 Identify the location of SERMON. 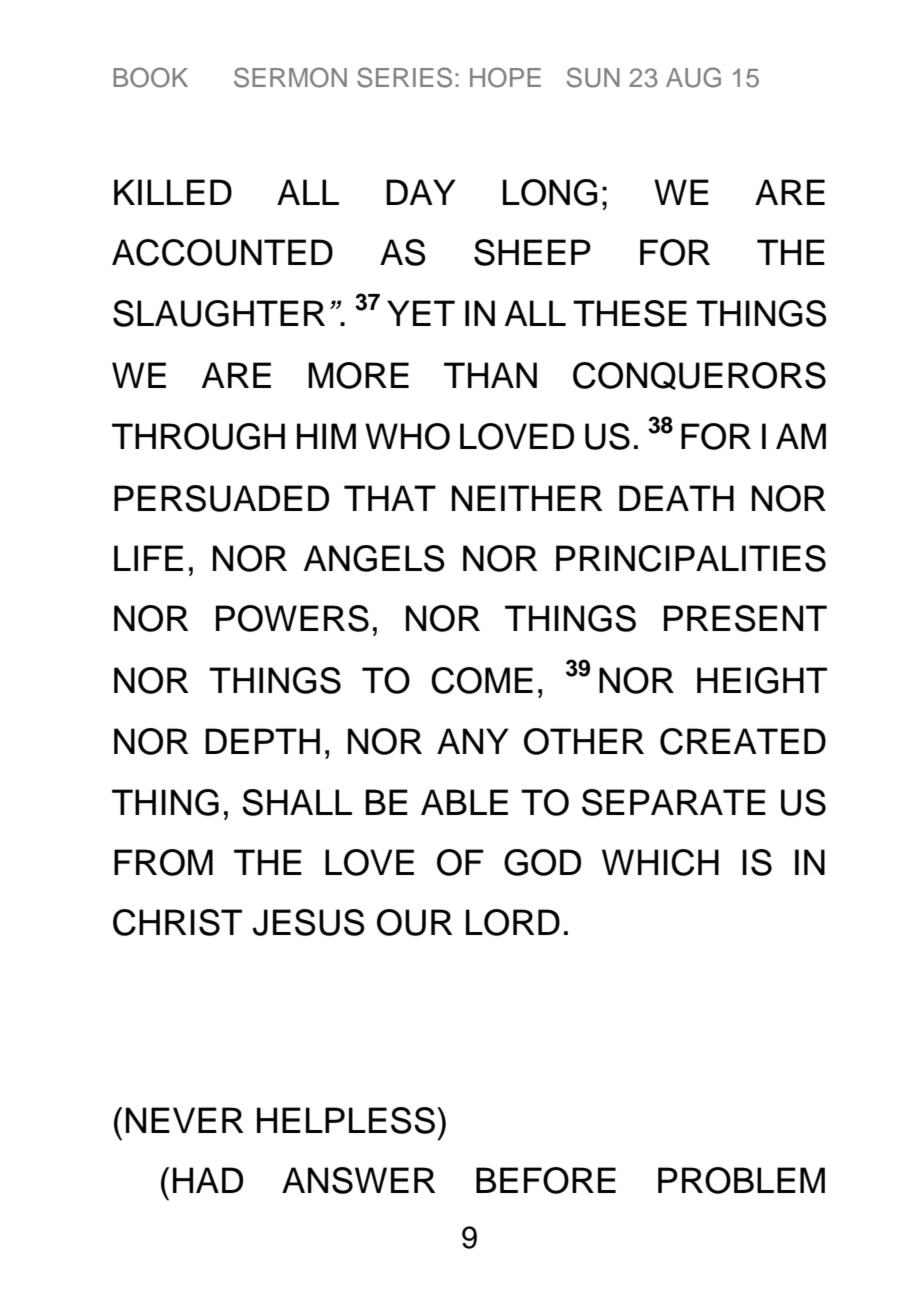
(290, 77).
